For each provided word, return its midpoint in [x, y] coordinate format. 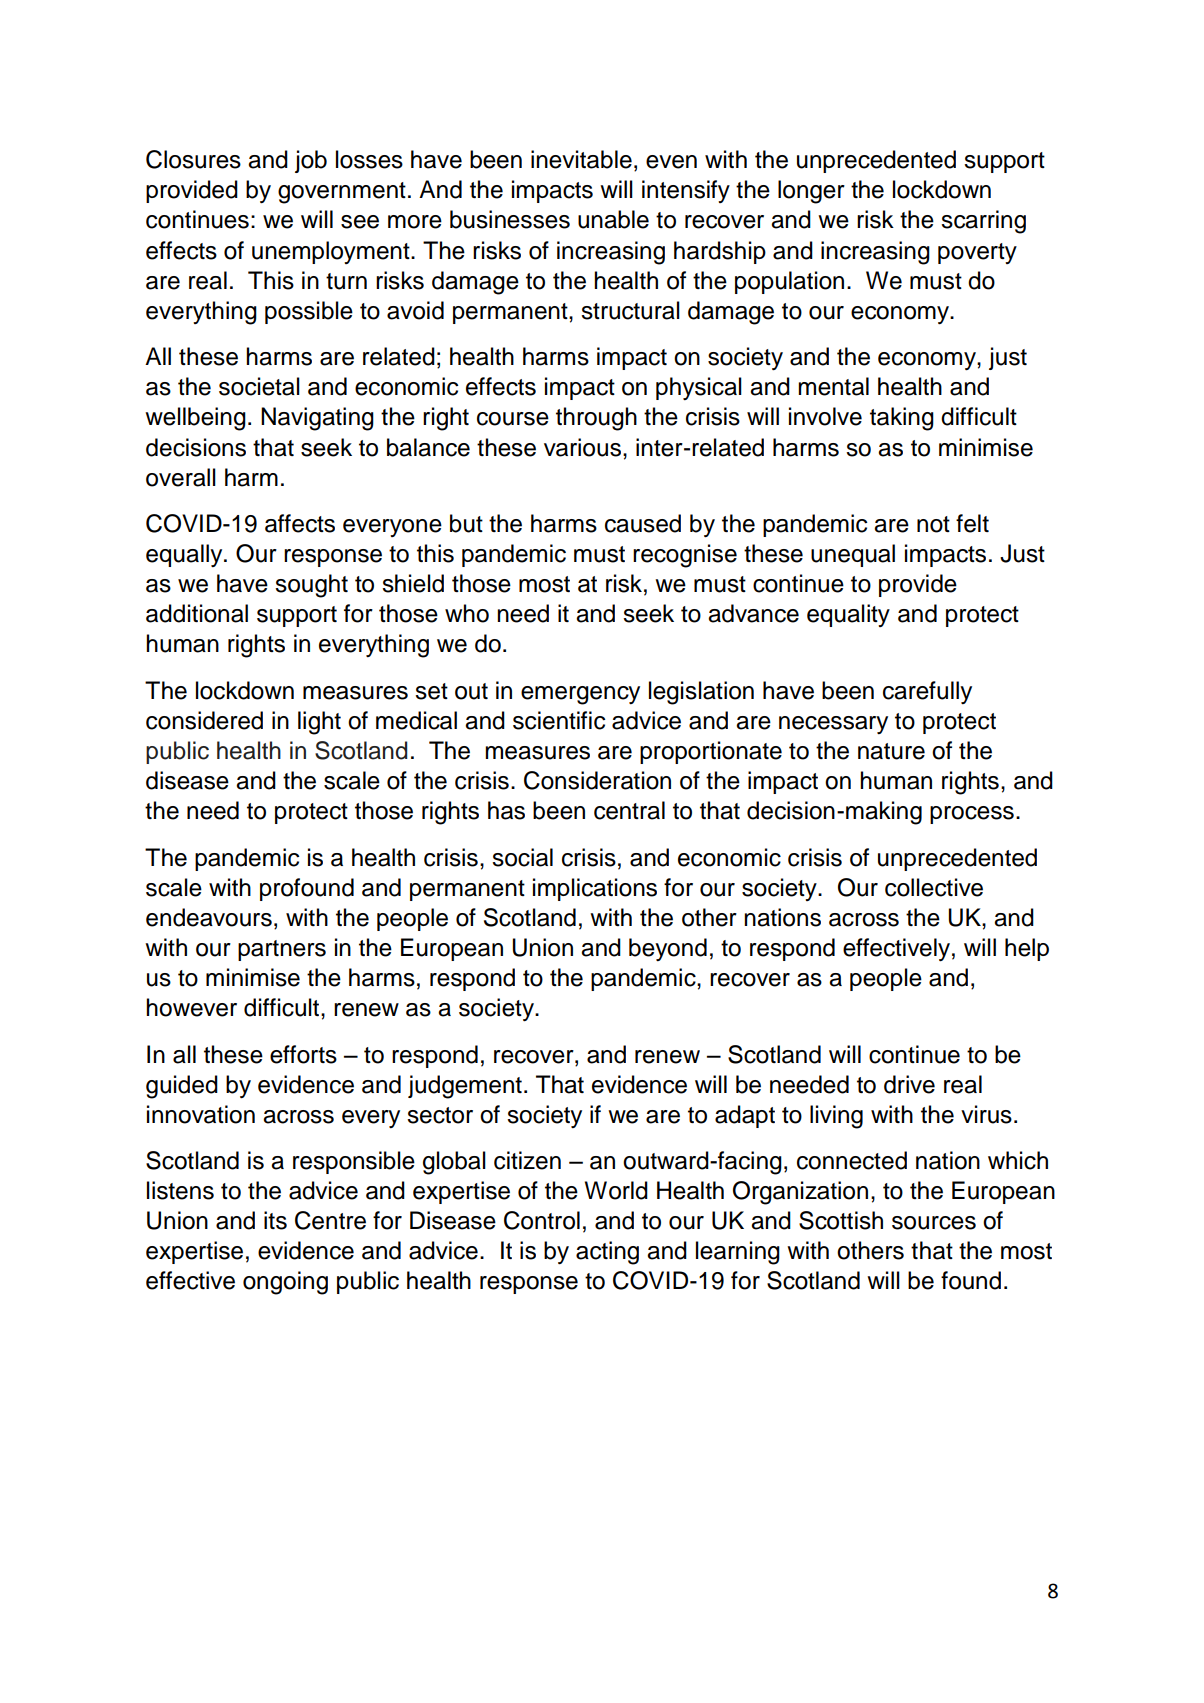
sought [311, 586]
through [596, 419]
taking [902, 419]
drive [909, 1084]
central [629, 810]
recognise [685, 556]
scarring [983, 222]
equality [848, 615]
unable [613, 219]
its [275, 1220]
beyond [668, 949]
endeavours [209, 917]
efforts [303, 1054]
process [972, 815]
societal [259, 386]
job [311, 161]
